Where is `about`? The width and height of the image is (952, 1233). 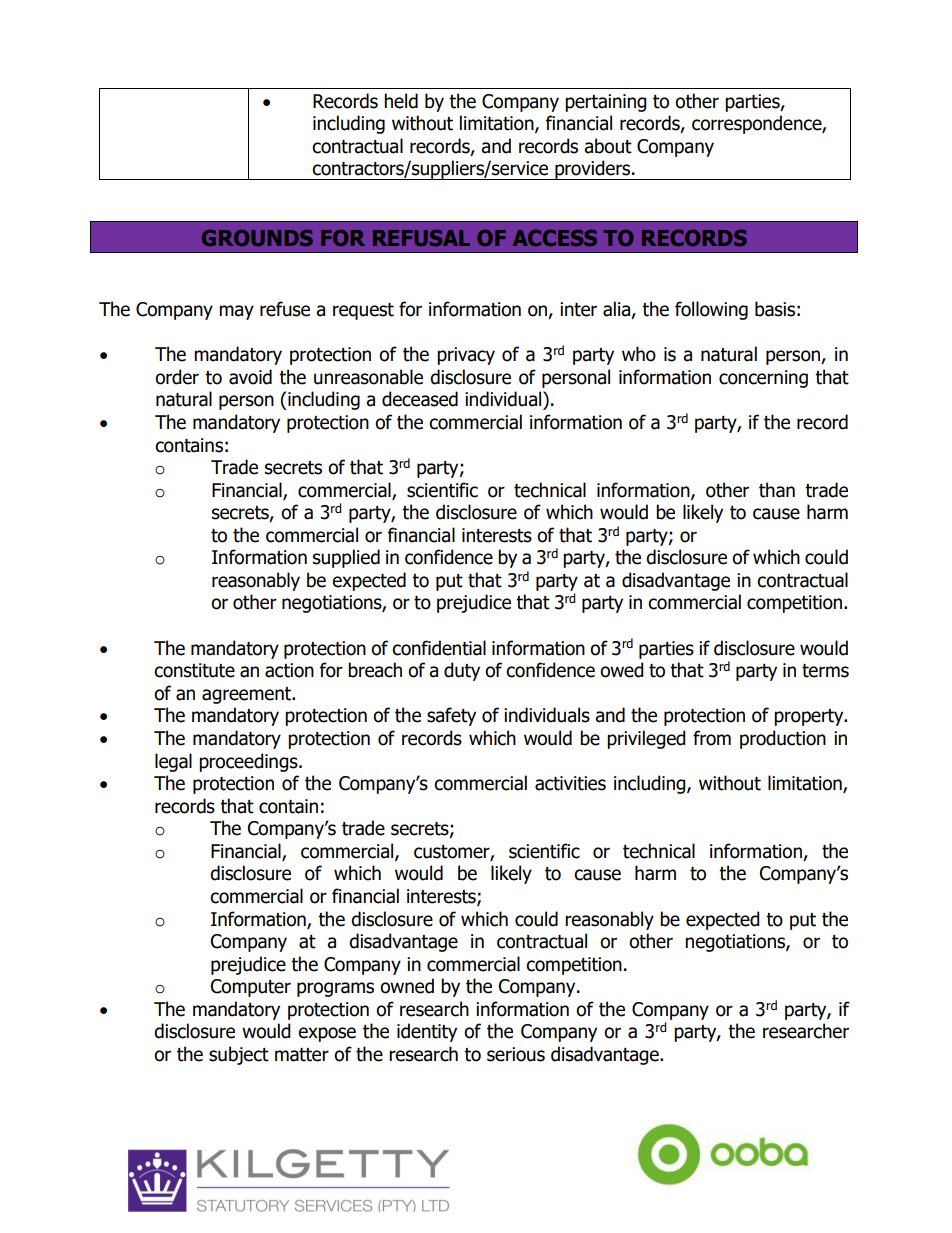
about is located at coordinates (608, 146).
